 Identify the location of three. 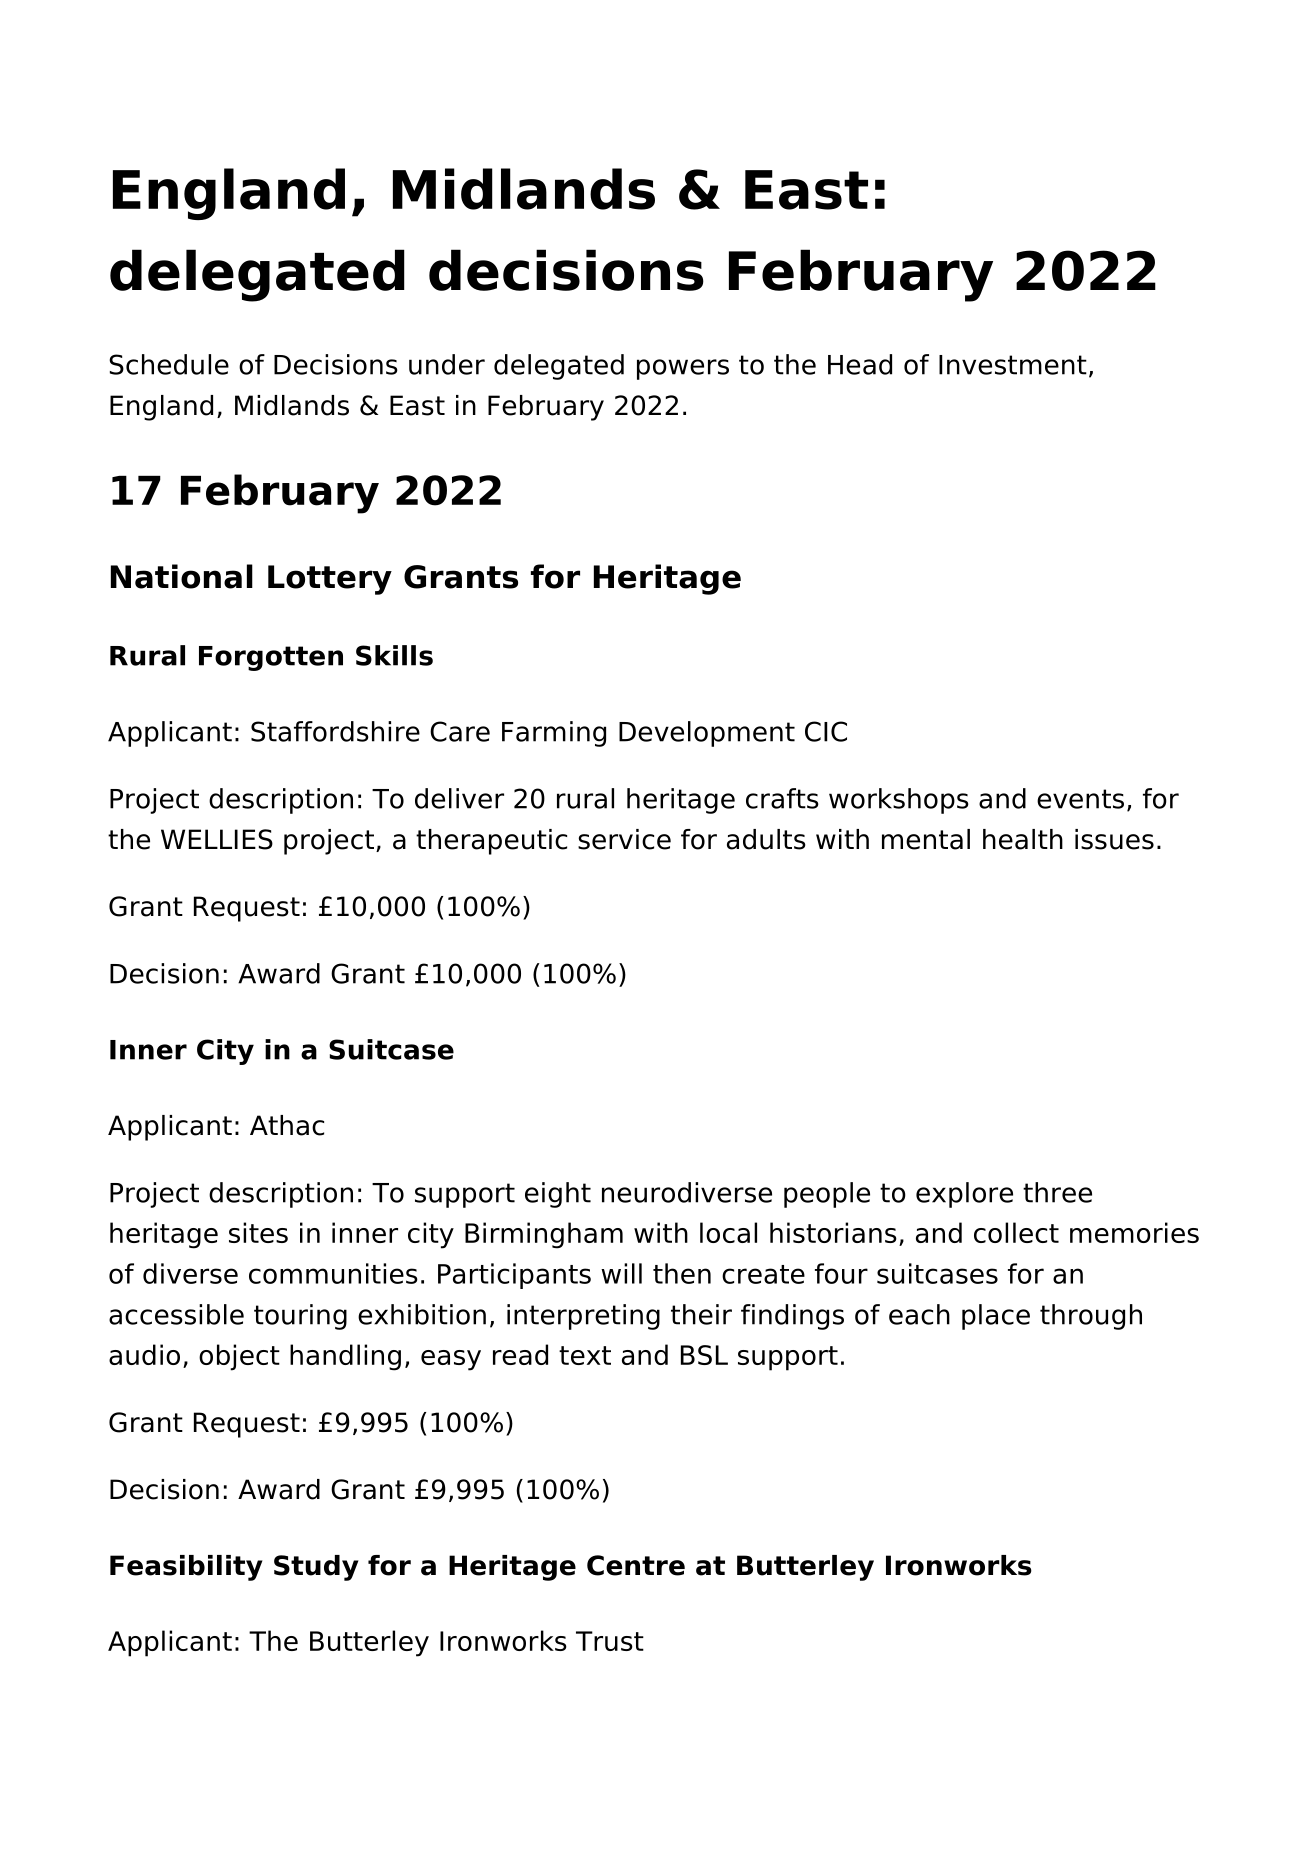
(1057, 1192).
